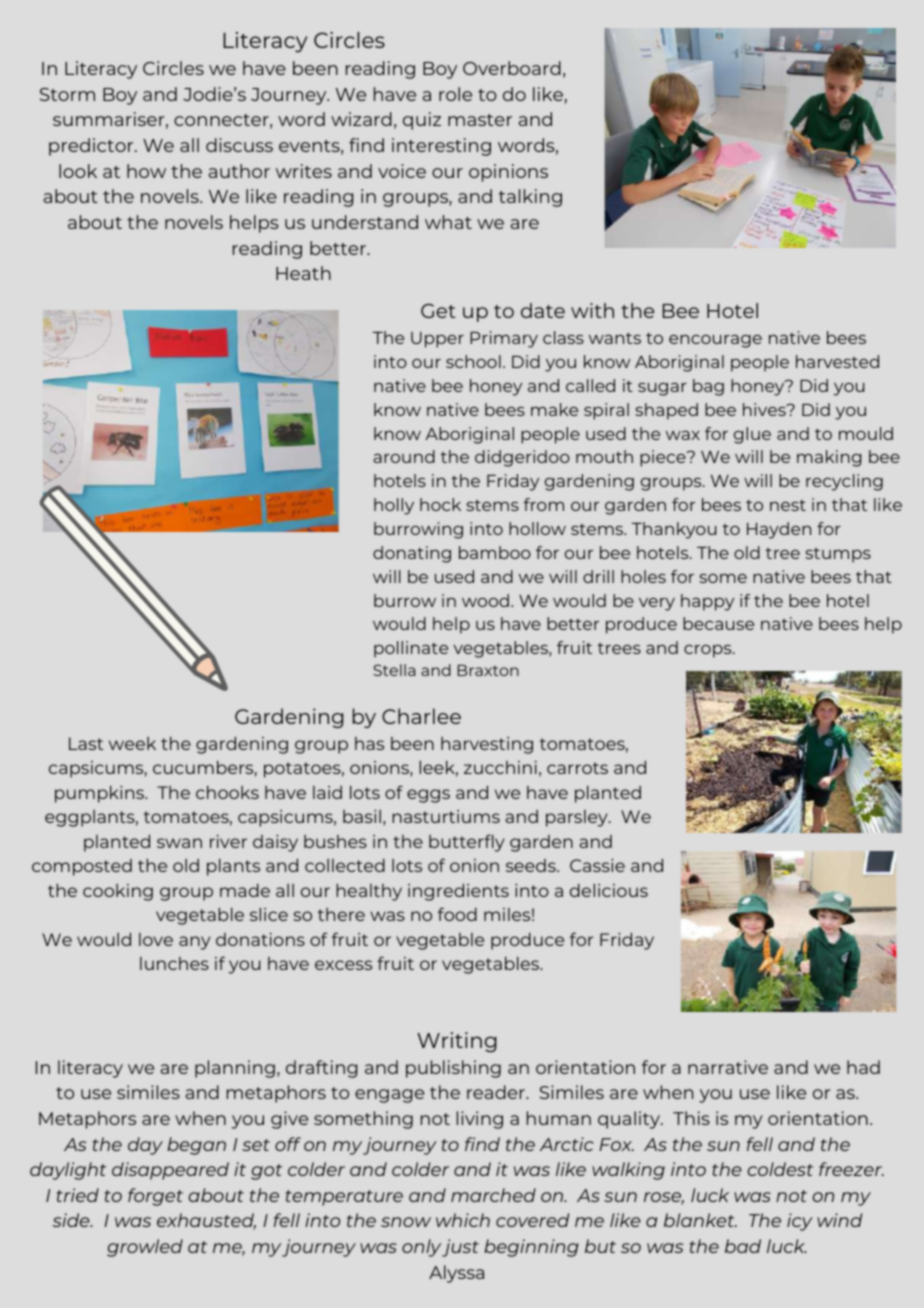 Image resolution: width=924 pixels, height=1308 pixels. What do you see at coordinates (455, 94) in the image?
I see `role` at bounding box center [455, 94].
